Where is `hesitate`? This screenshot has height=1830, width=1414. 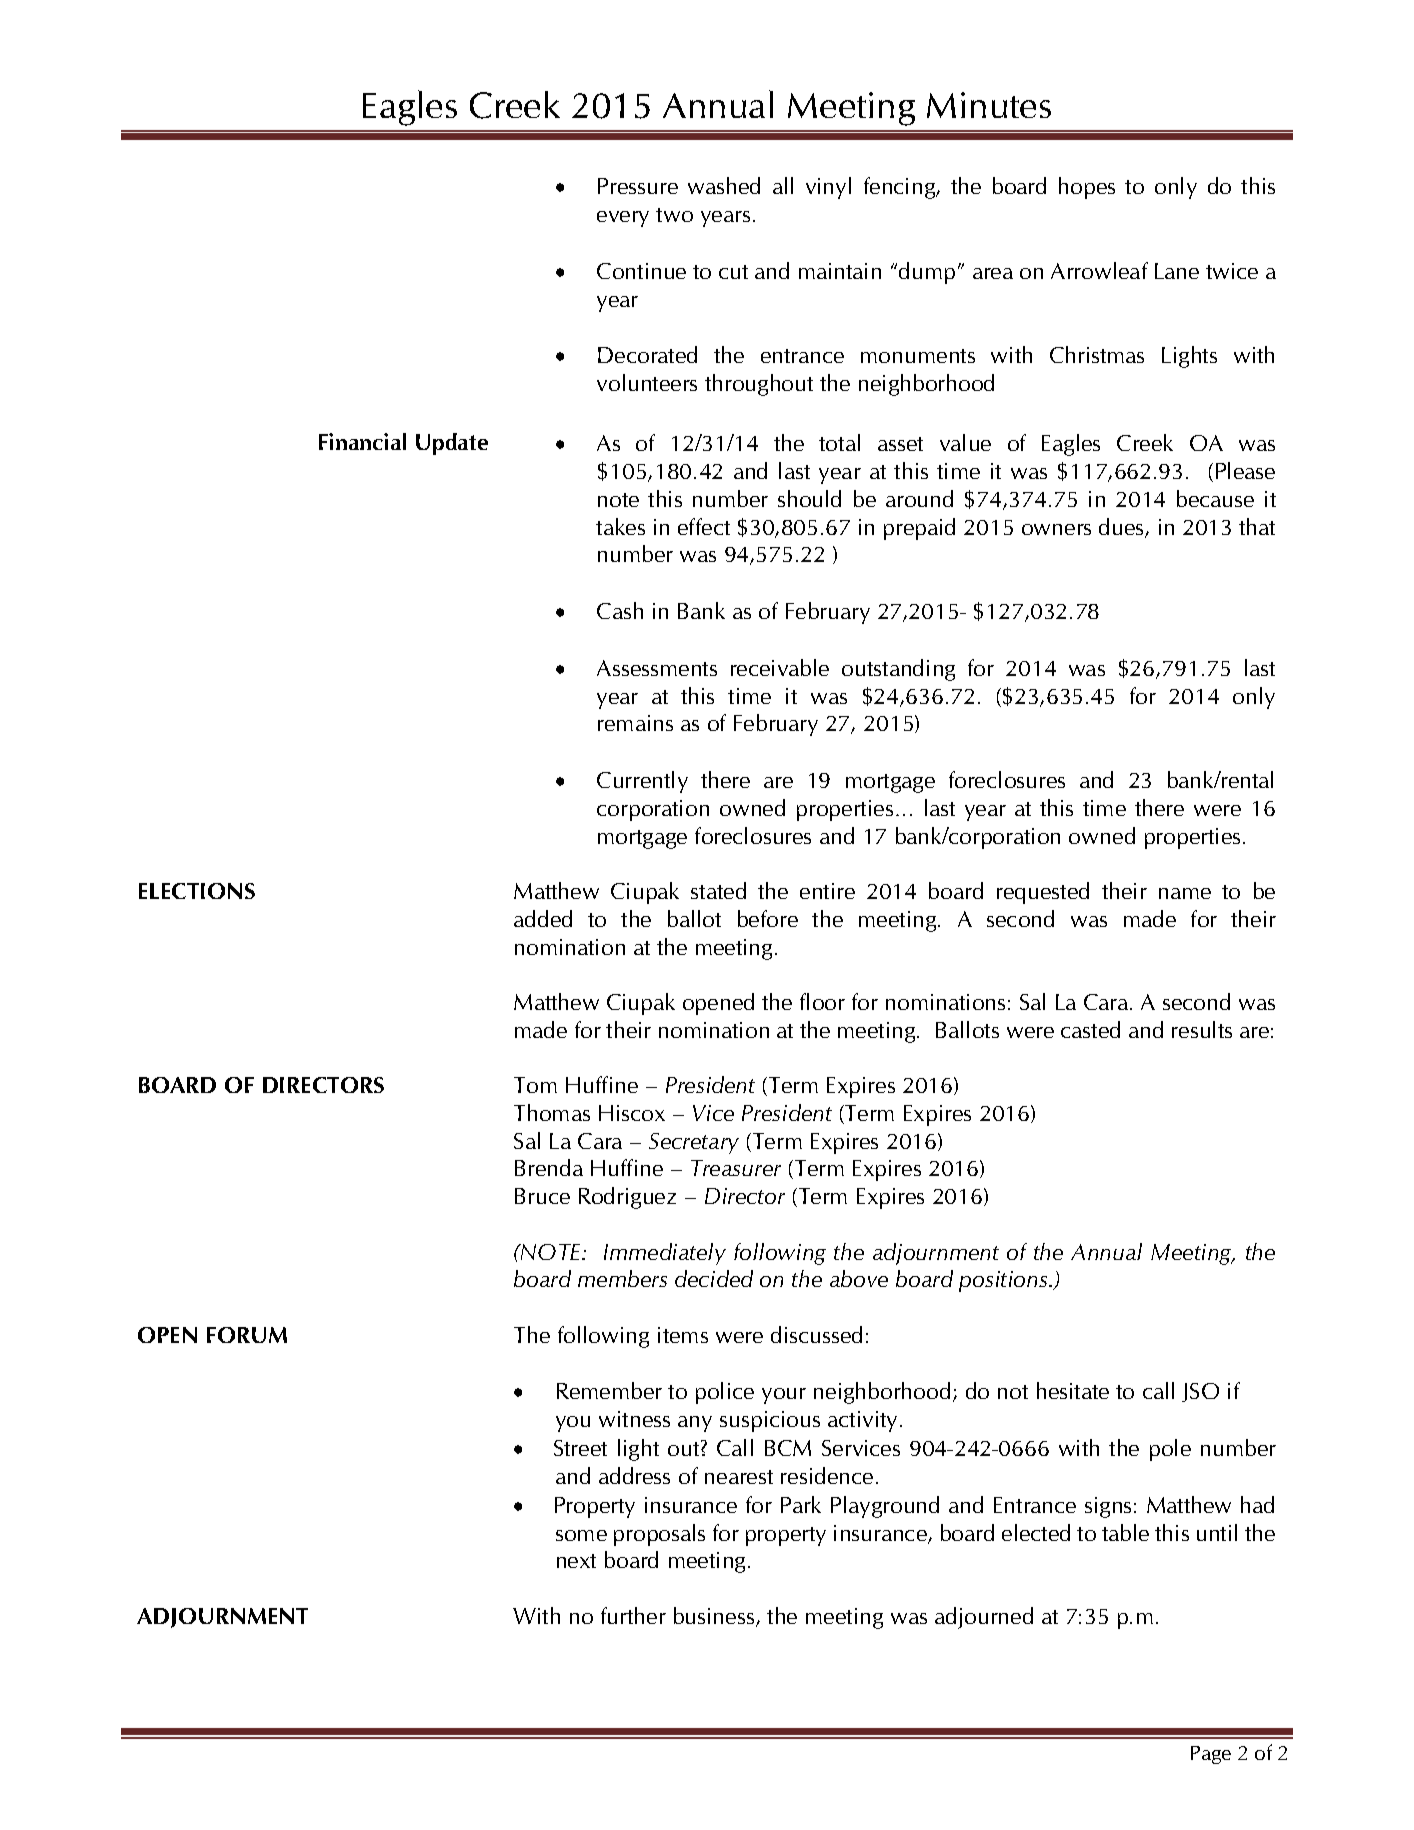
hesitate is located at coordinates (1073, 1390).
